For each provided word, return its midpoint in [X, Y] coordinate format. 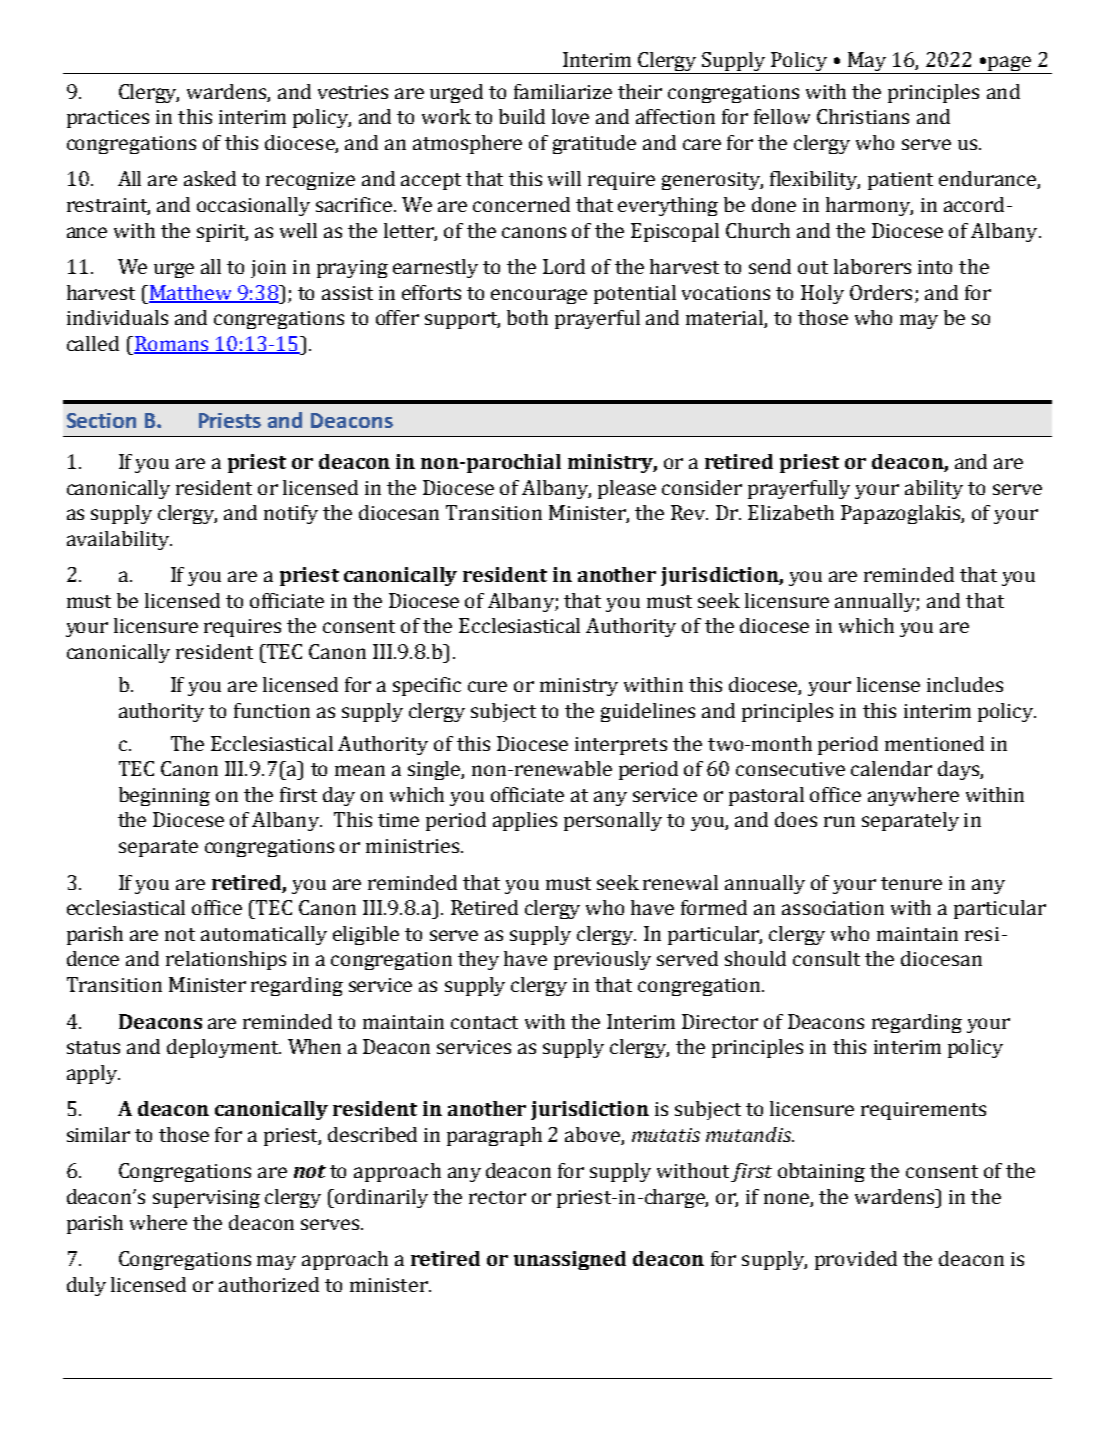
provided [856, 1260]
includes [965, 684]
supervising [206, 1199]
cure [487, 686]
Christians [863, 116]
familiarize [563, 91]
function [272, 710]
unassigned [570, 1260]
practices [108, 119]
